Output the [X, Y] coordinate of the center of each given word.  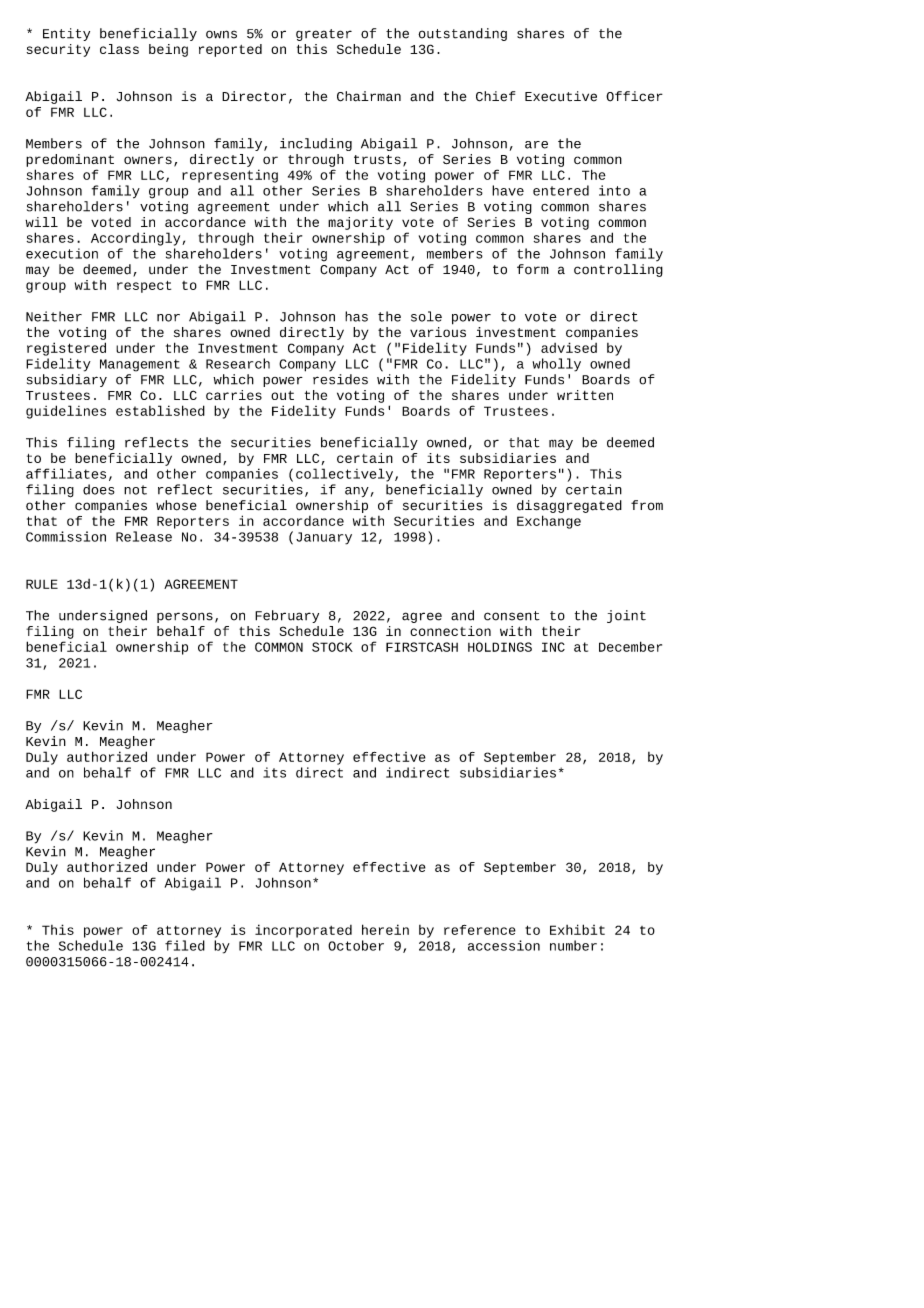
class [119, 49]
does [99, 489]
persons [185, 617]
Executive [561, 96]
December [630, 646]
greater [324, 35]
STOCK [332, 647]
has [356, 316]
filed [185, 945]
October [356, 945]
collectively [344, 475]
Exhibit [577, 929]
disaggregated [569, 506]
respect [144, 287]
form [533, 269]
